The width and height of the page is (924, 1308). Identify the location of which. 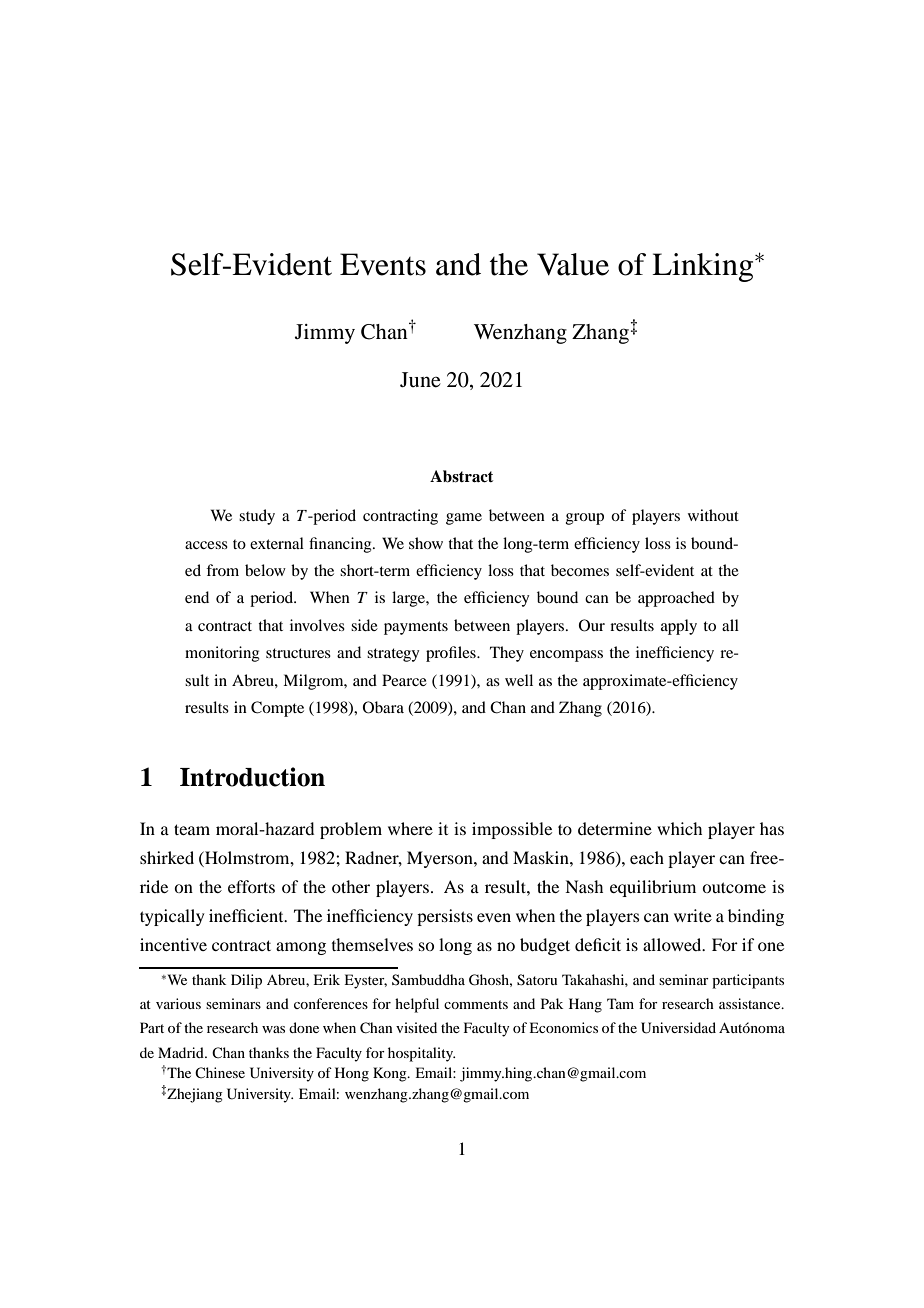
(679, 828).
